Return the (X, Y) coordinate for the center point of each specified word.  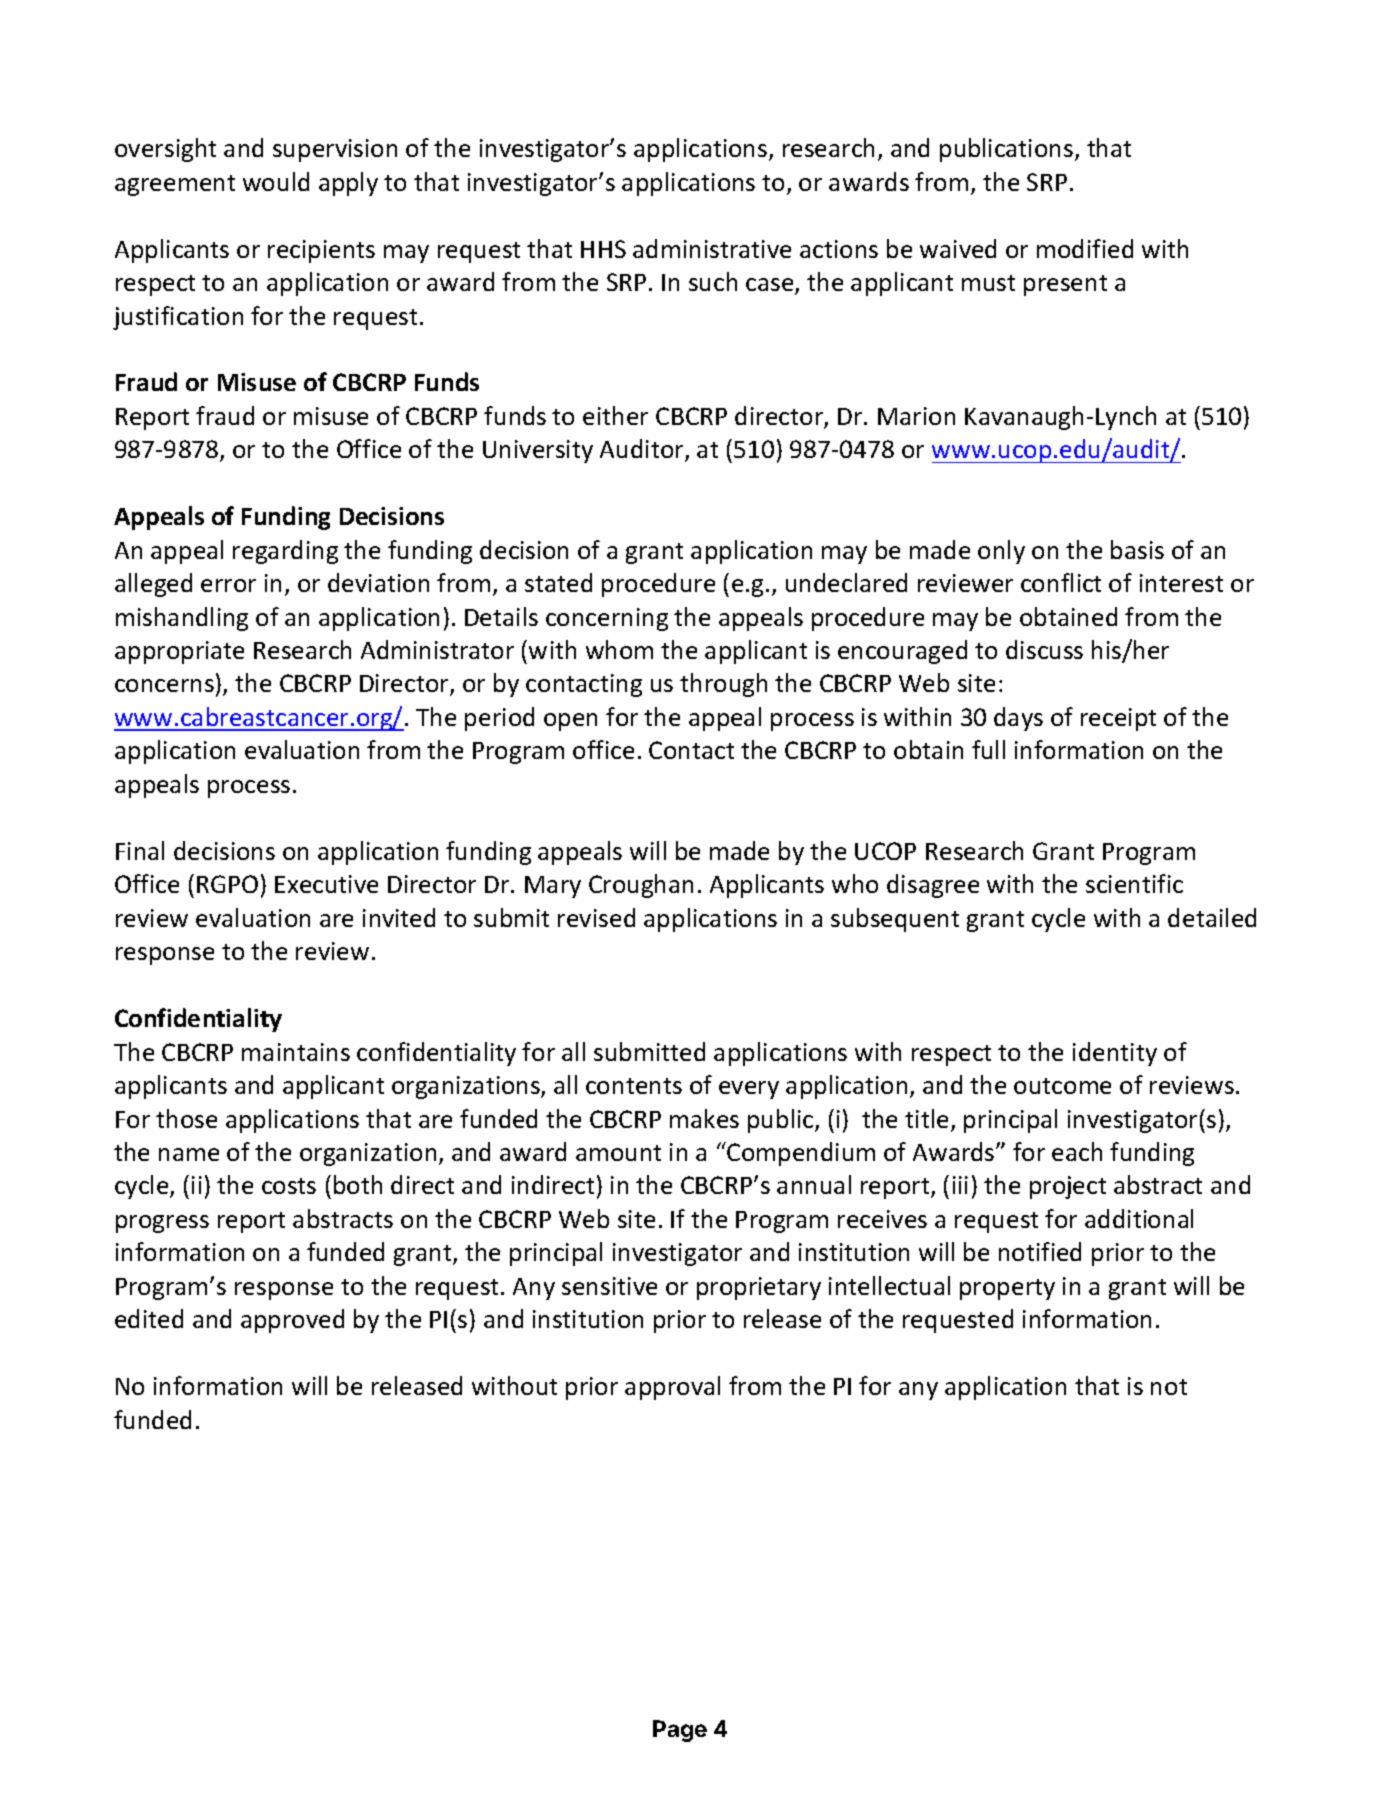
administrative (712, 248)
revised (596, 917)
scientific (1134, 883)
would (276, 181)
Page (680, 1731)
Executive (326, 884)
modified (1085, 248)
